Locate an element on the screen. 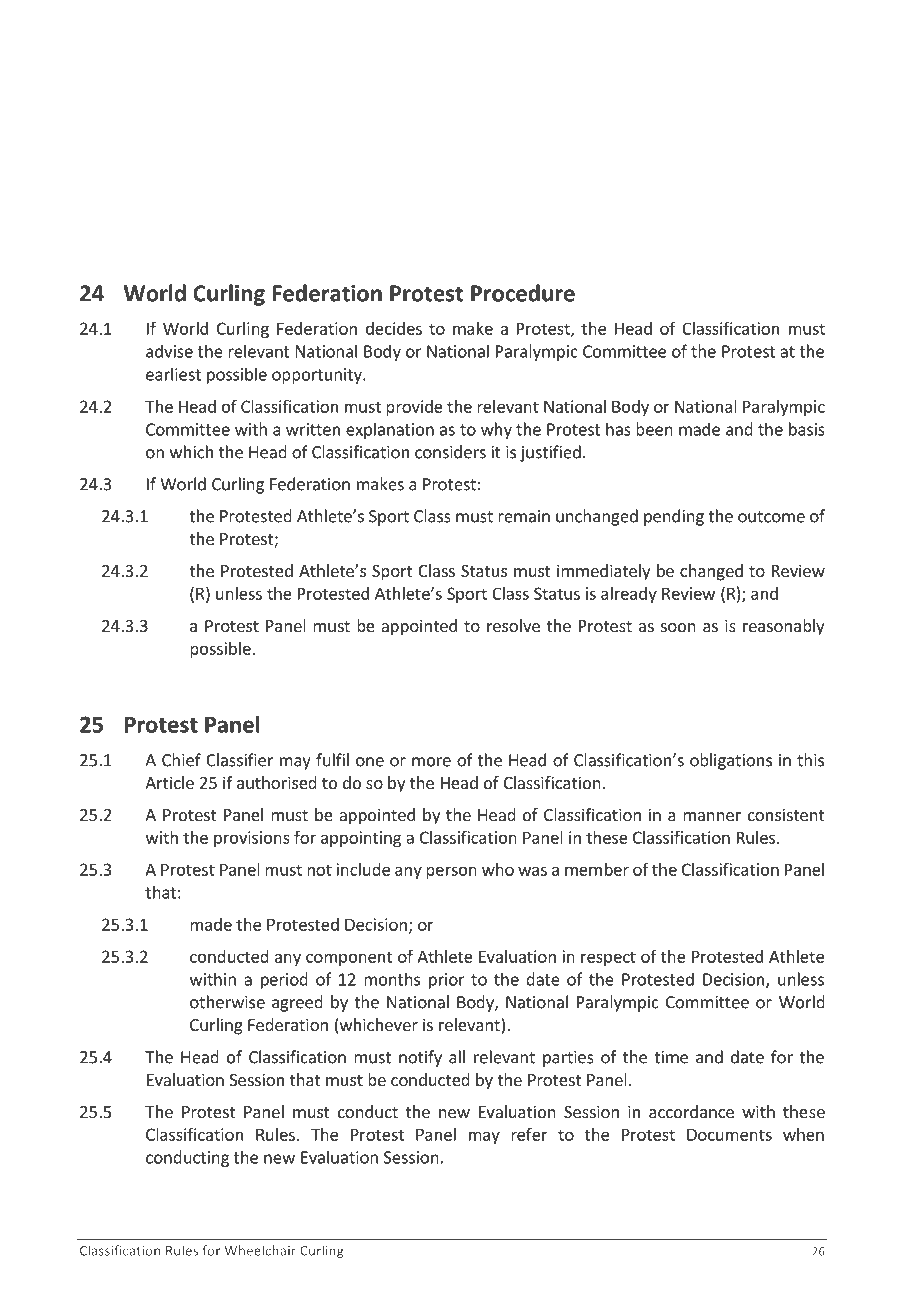 This screenshot has height=1308, width=924. prior is located at coordinates (447, 981).
